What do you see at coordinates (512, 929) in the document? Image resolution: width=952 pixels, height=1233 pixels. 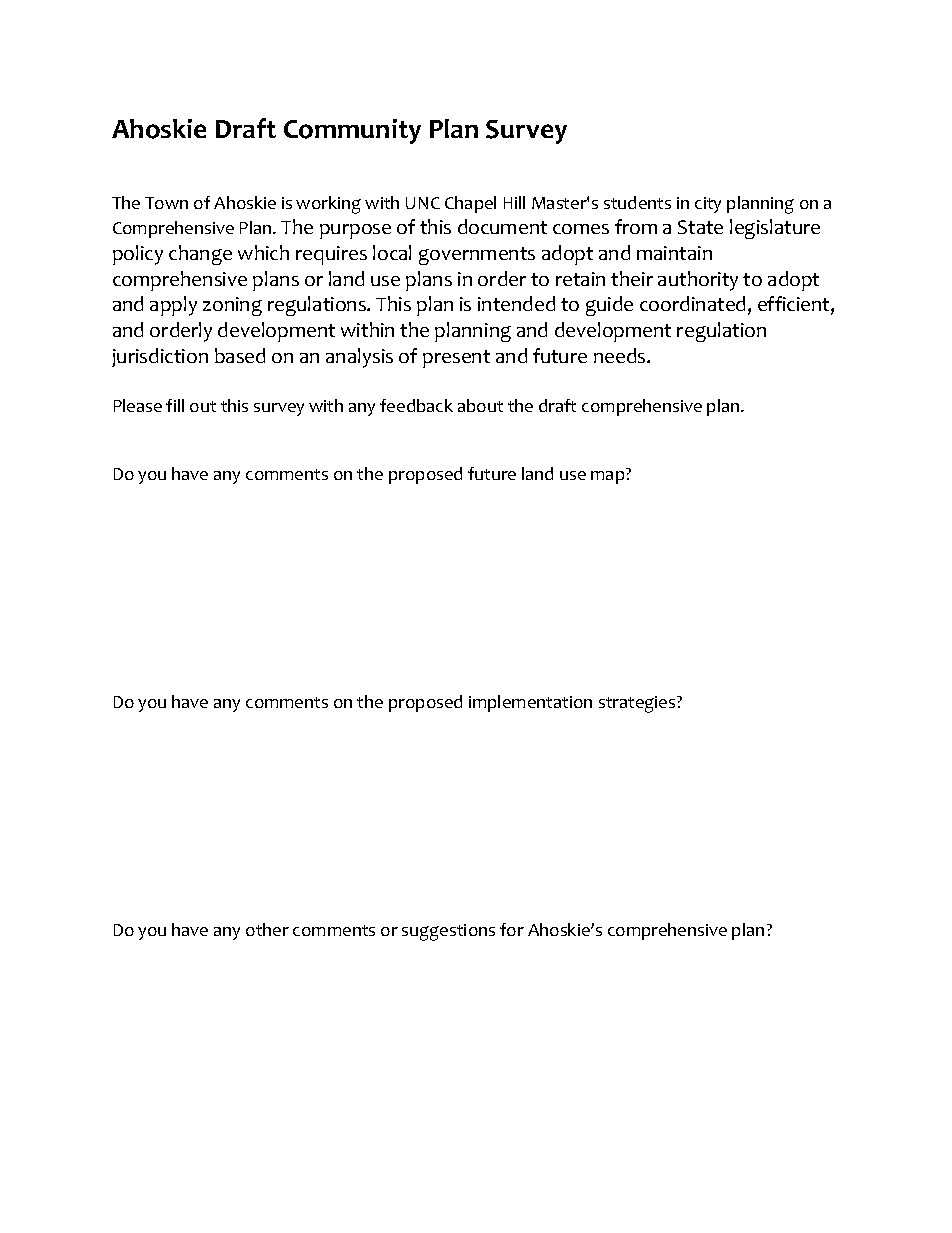 I see `for` at bounding box center [512, 929].
